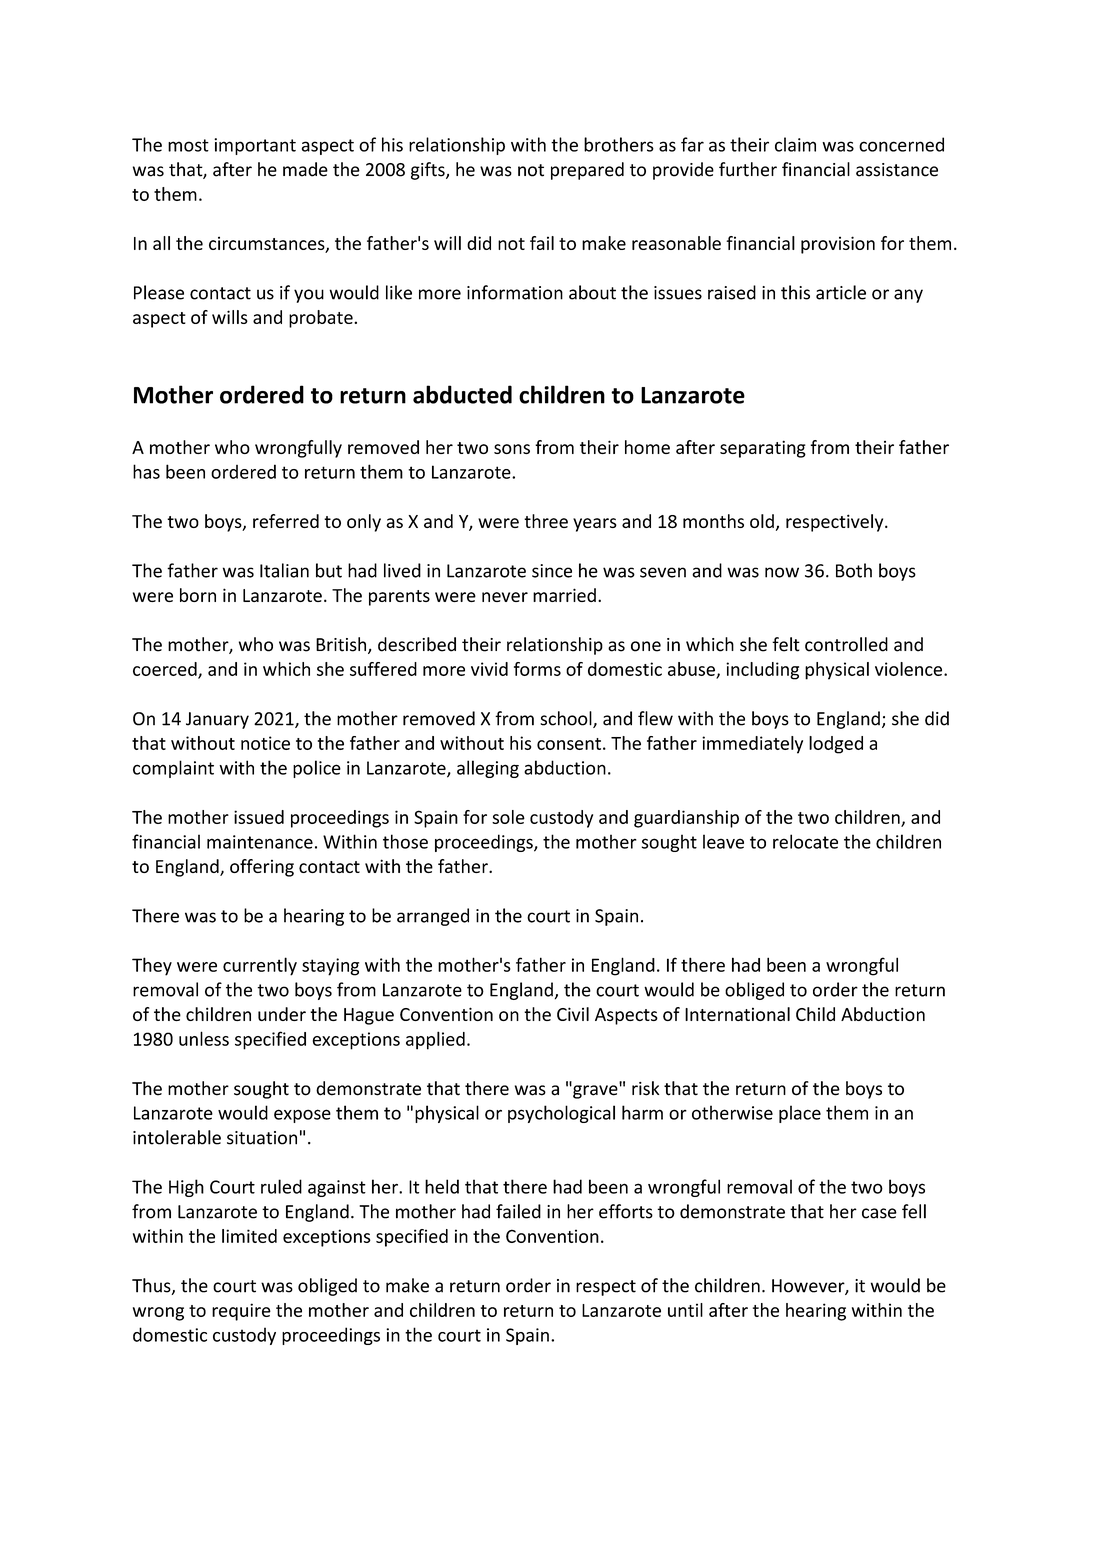 The height and width of the page is (1546, 1093). What do you see at coordinates (626, 1211) in the page?
I see `efforts` at bounding box center [626, 1211].
